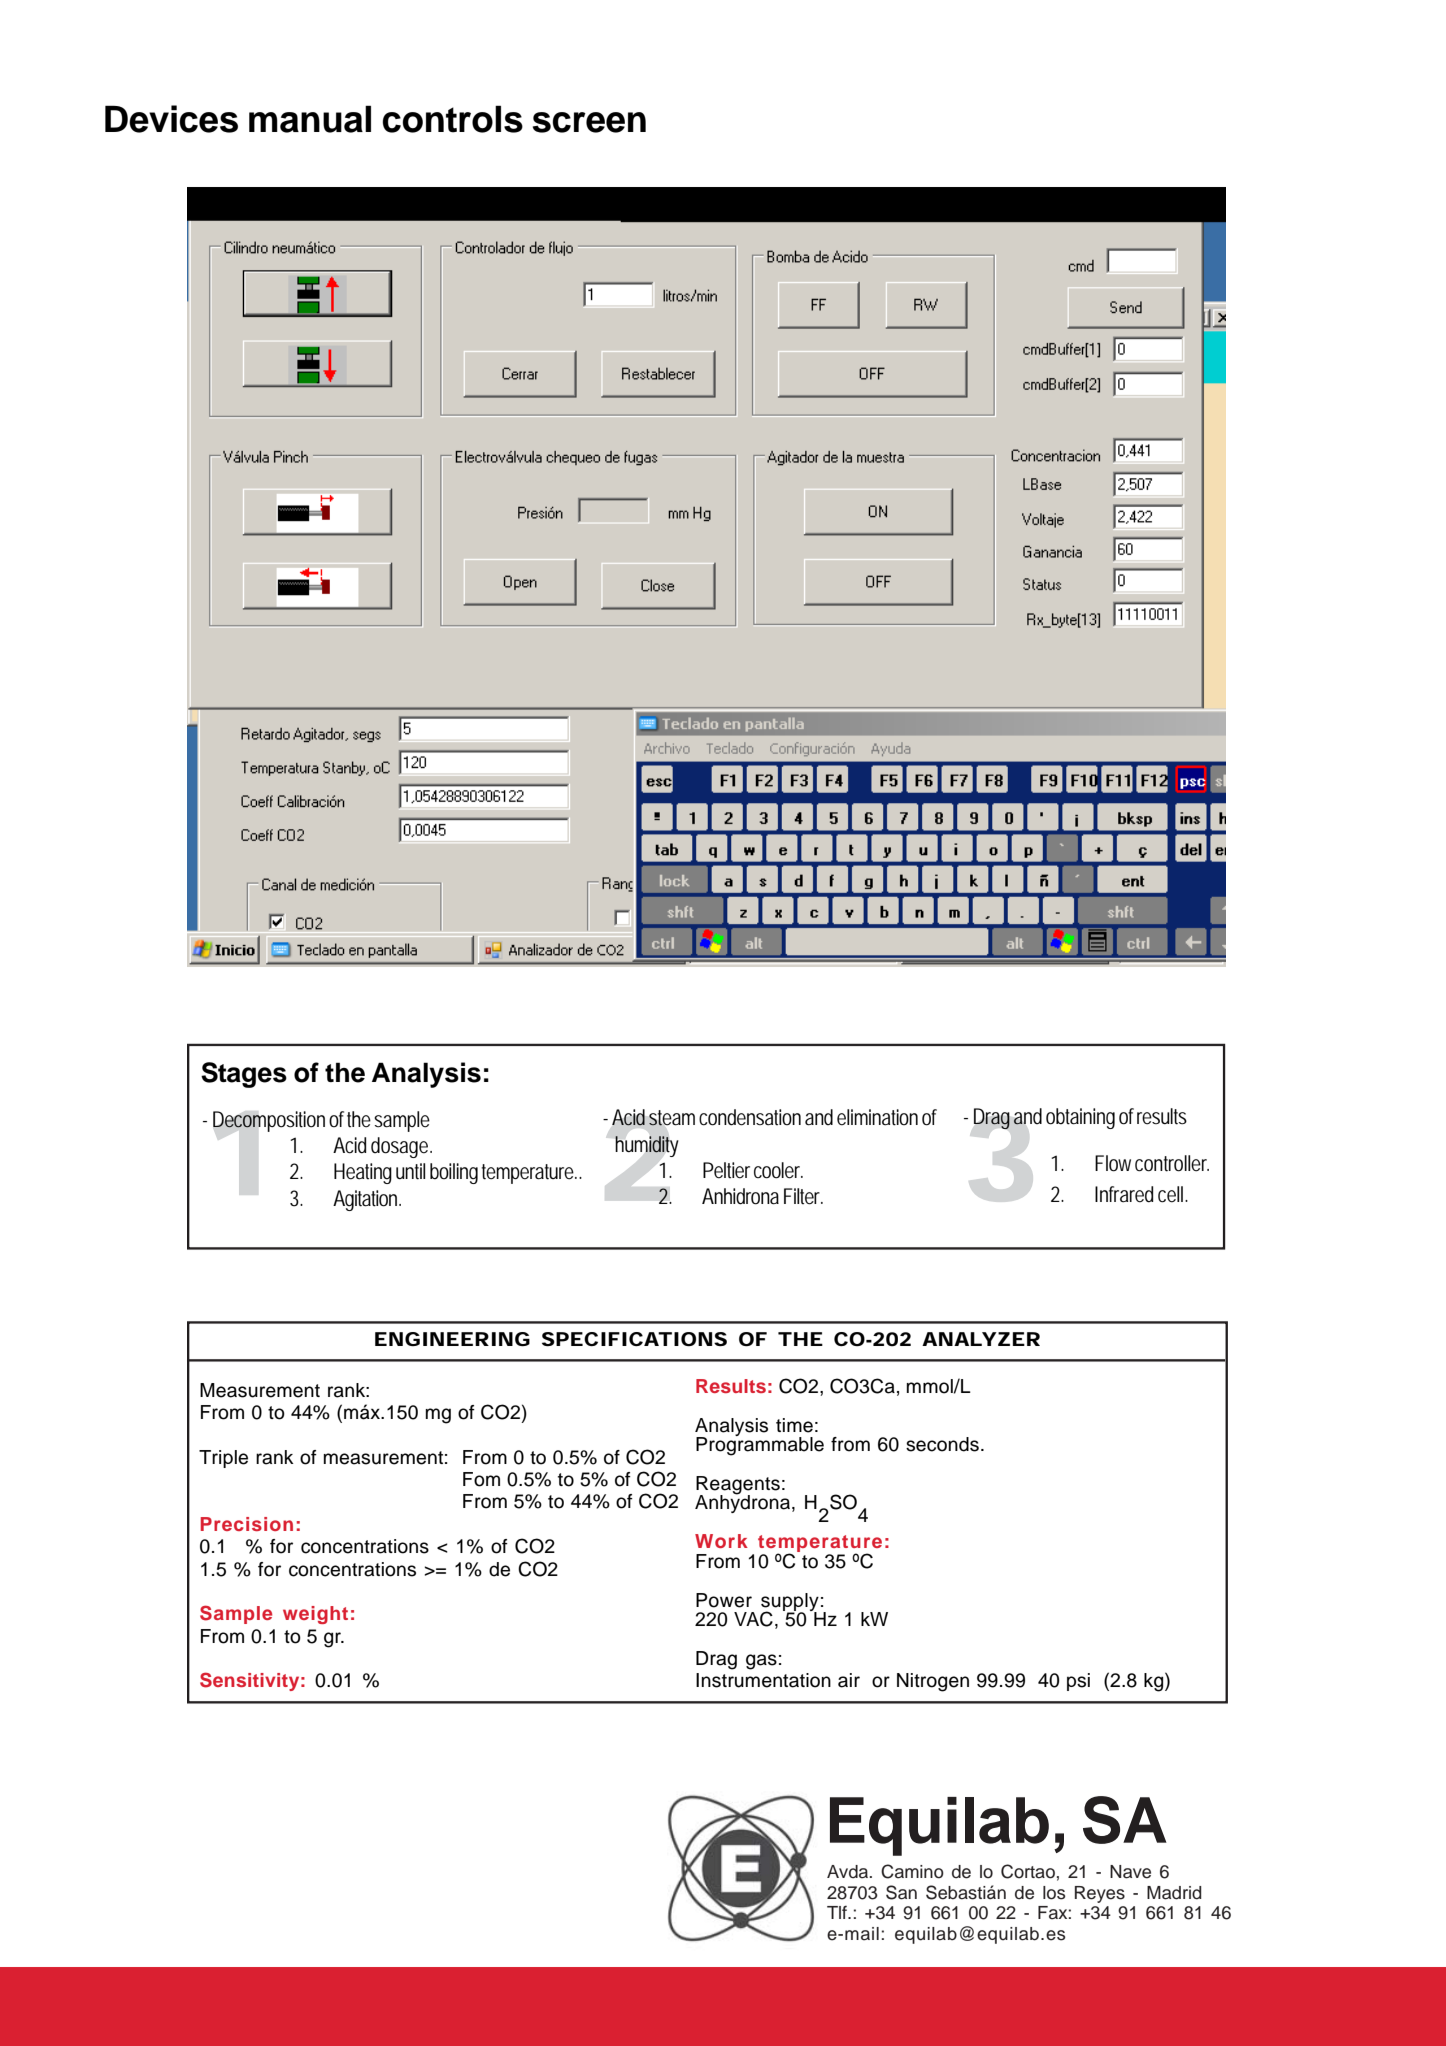  What do you see at coordinates (452, 119) in the screenshot?
I see `controls` at bounding box center [452, 119].
